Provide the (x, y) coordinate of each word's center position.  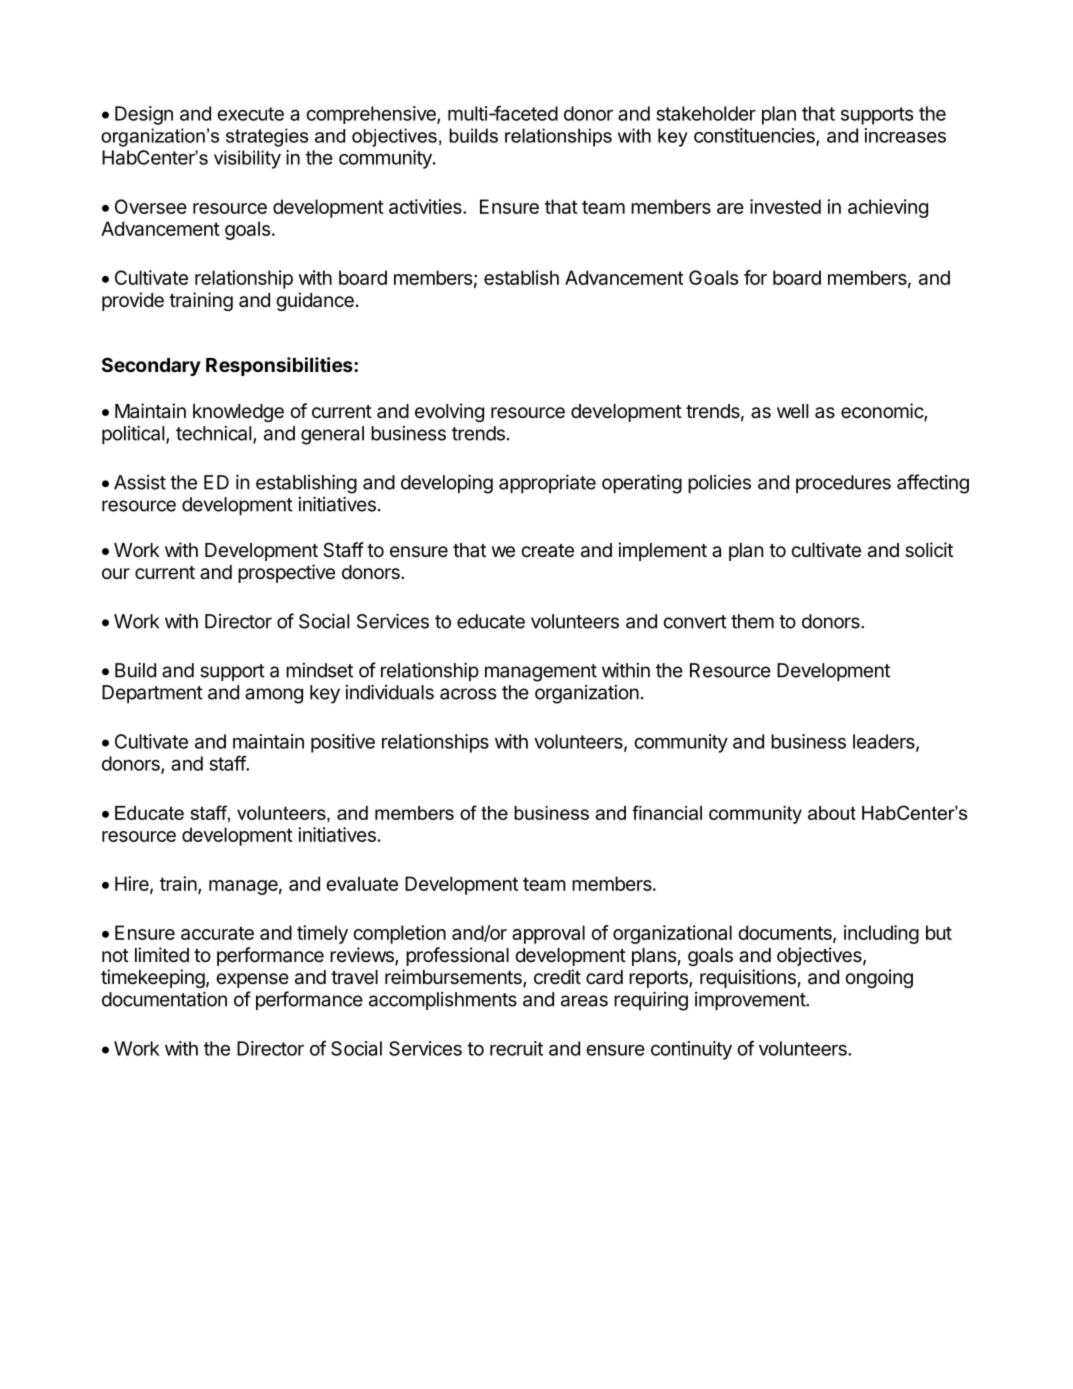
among (274, 696)
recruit (516, 1048)
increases (905, 135)
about (832, 813)
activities (426, 206)
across (468, 694)
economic (883, 412)
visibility (247, 159)
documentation (164, 999)
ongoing (879, 978)
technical (215, 434)
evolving (449, 412)
